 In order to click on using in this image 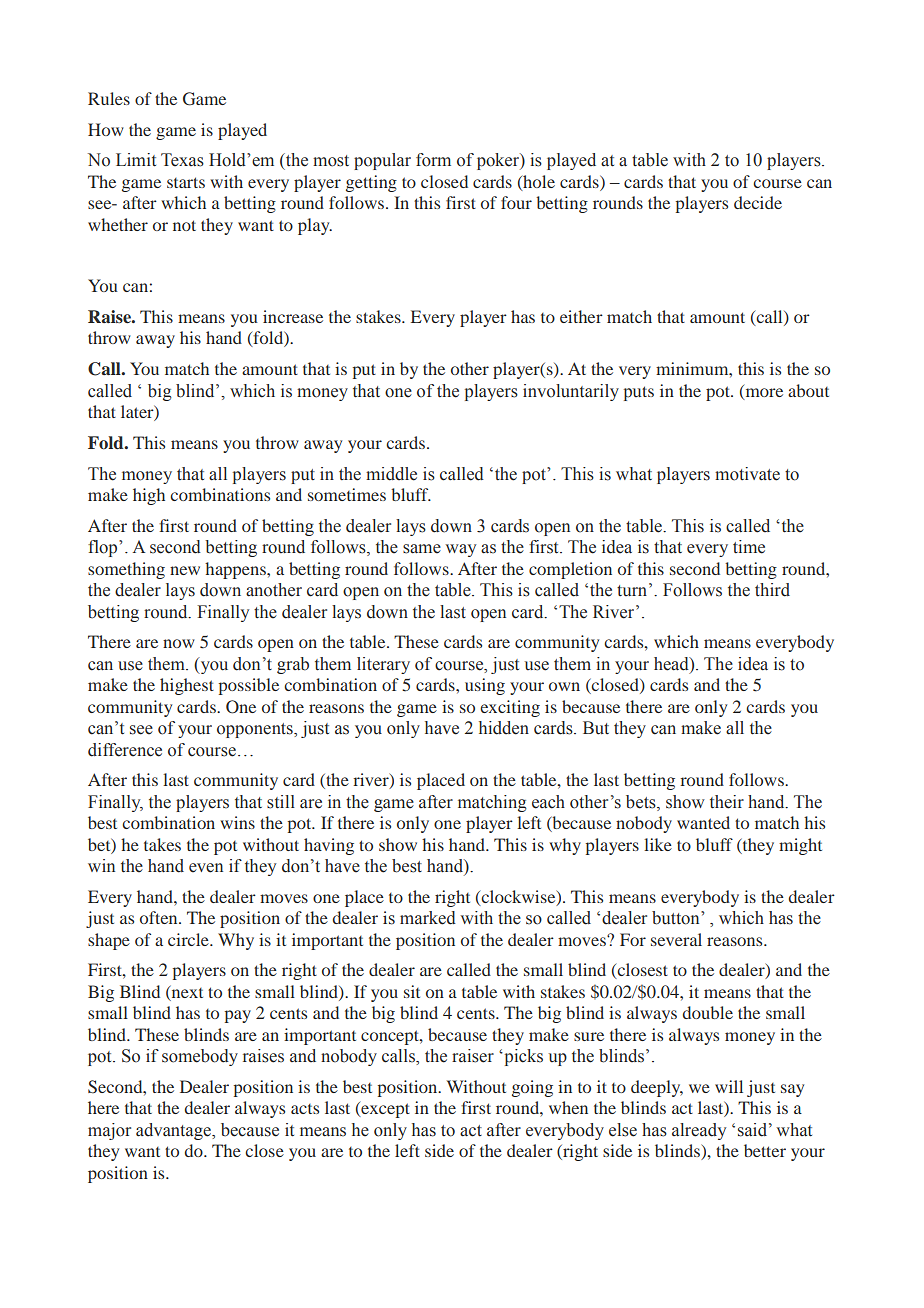, I will do `click(485, 686)`.
